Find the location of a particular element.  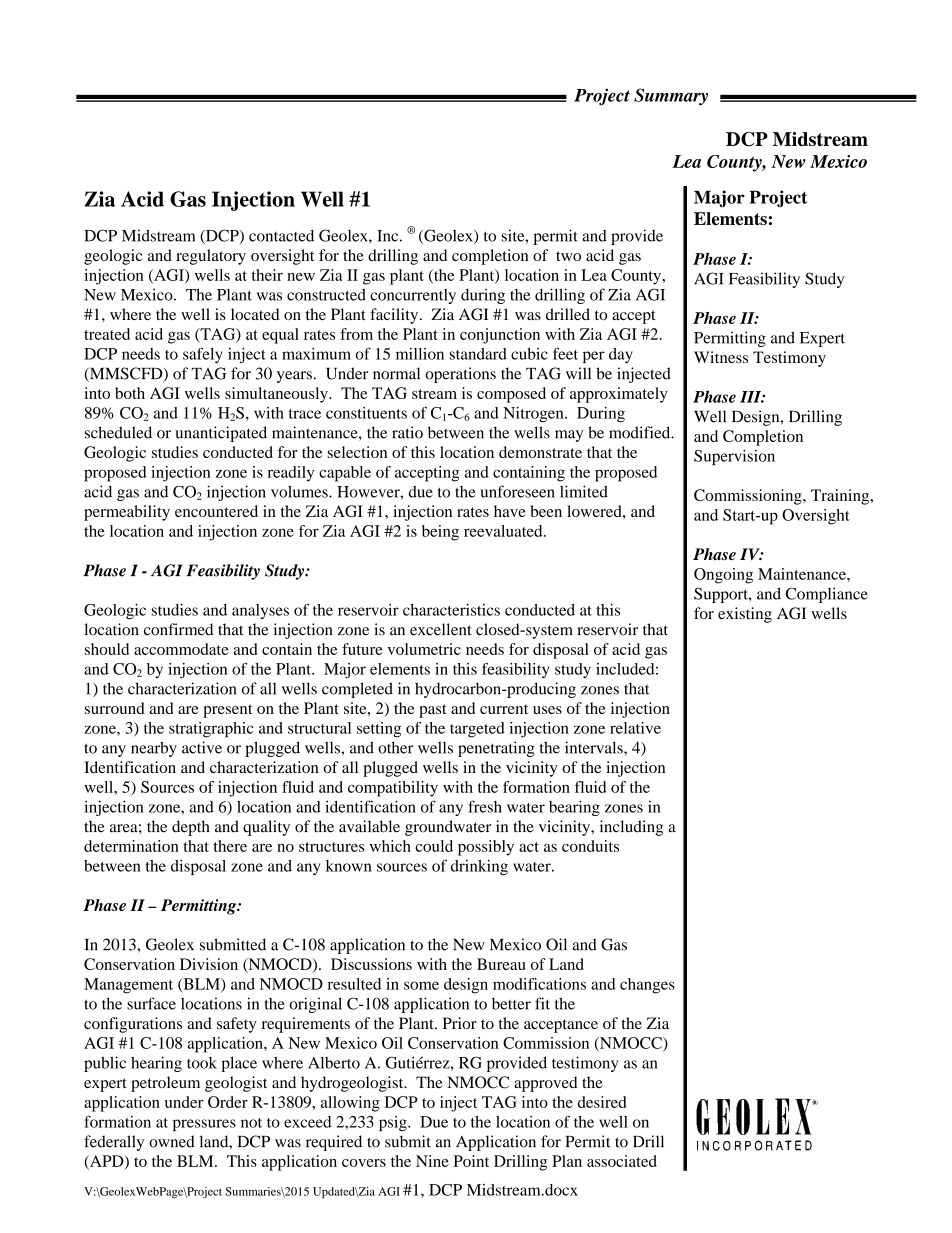

fresh is located at coordinates (485, 806).
